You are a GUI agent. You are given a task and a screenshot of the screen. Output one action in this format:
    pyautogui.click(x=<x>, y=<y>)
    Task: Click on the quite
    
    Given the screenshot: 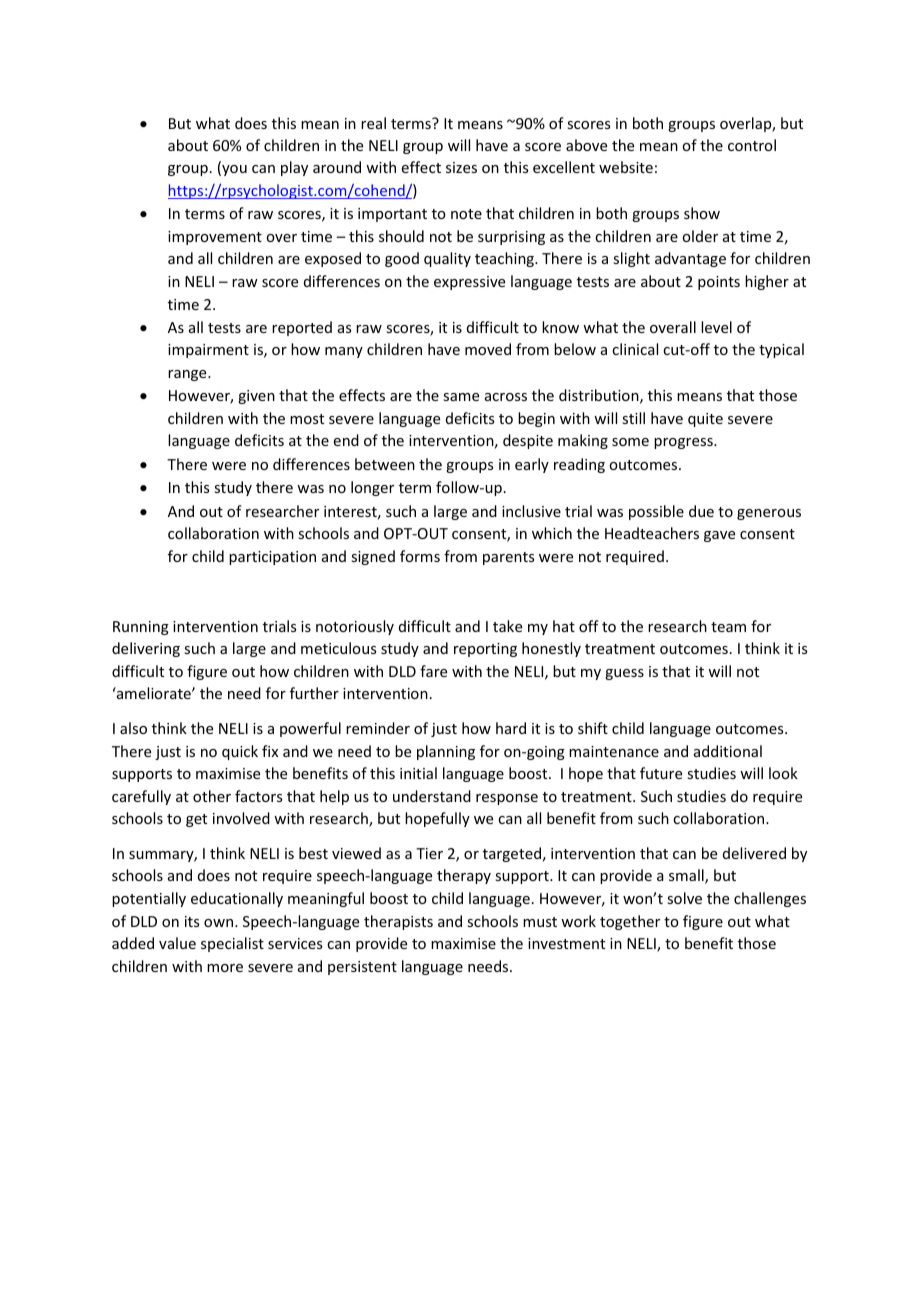 What is the action you would take?
    pyautogui.click(x=705, y=420)
